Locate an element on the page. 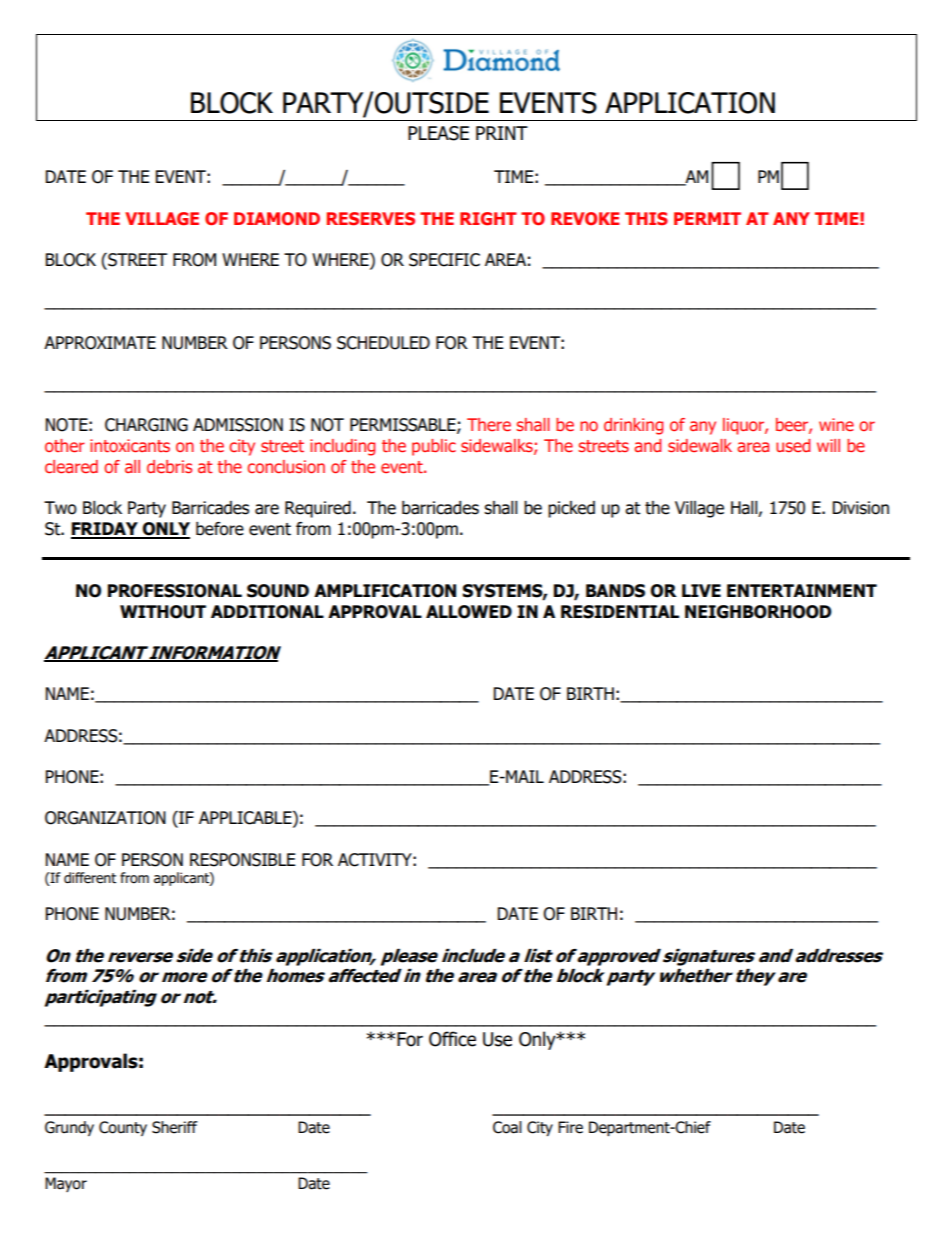 This document has height=1233, width=952. debris is located at coordinates (169, 467).
